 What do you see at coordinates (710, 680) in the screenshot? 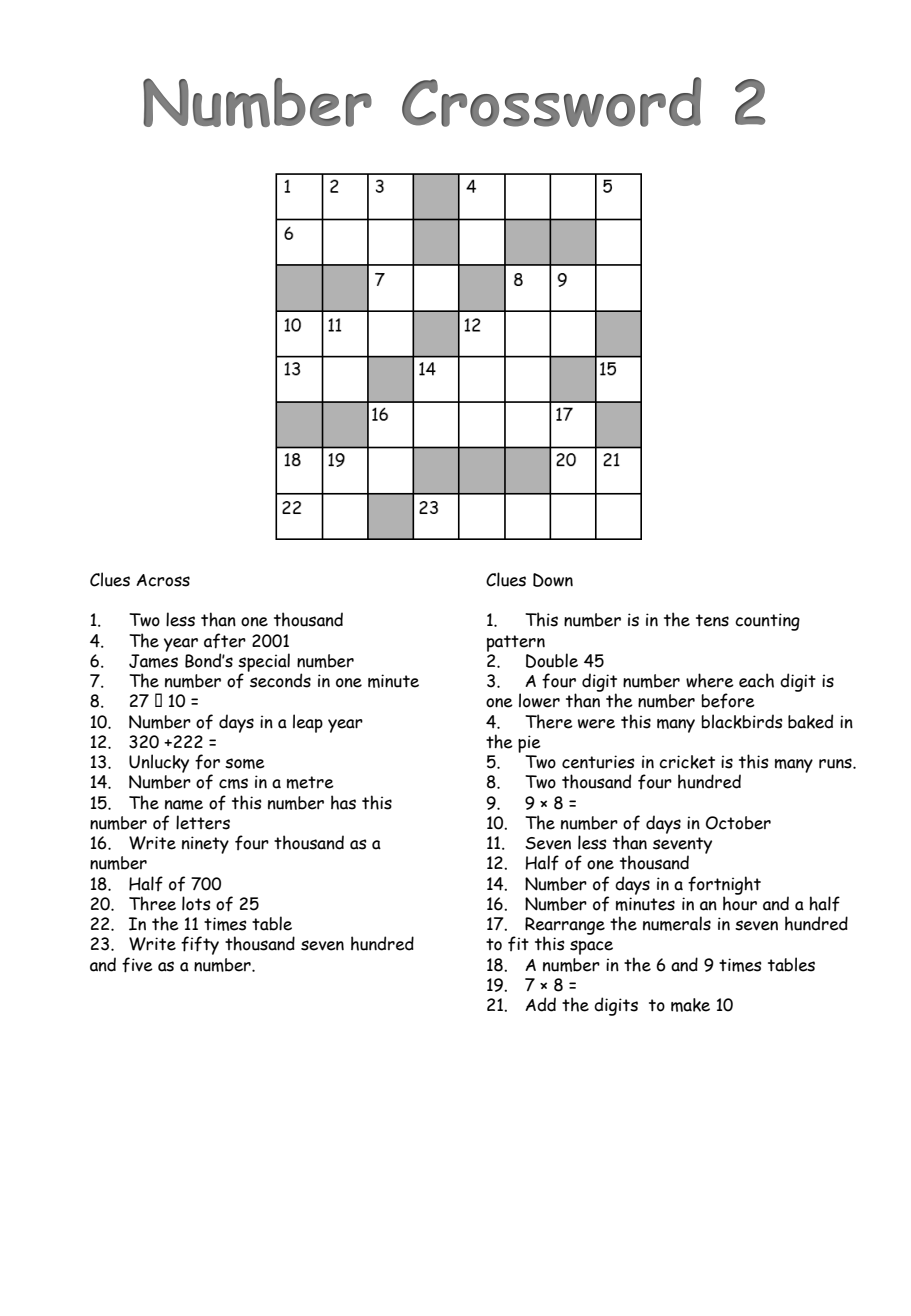
I see `where` at bounding box center [710, 680].
